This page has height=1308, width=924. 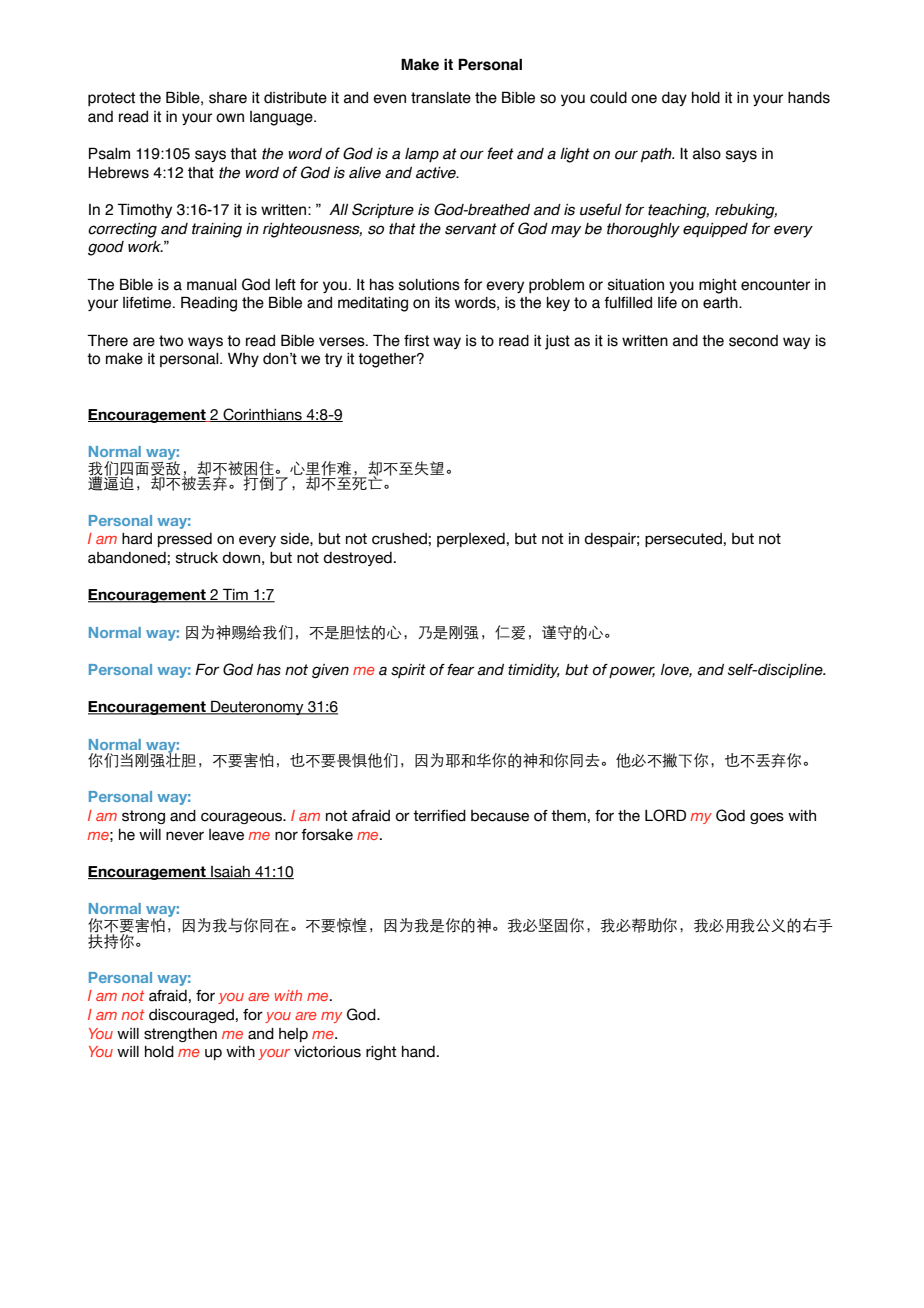 What do you see at coordinates (665, 815) in the page?
I see `LORD` at bounding box center [665, 815].
